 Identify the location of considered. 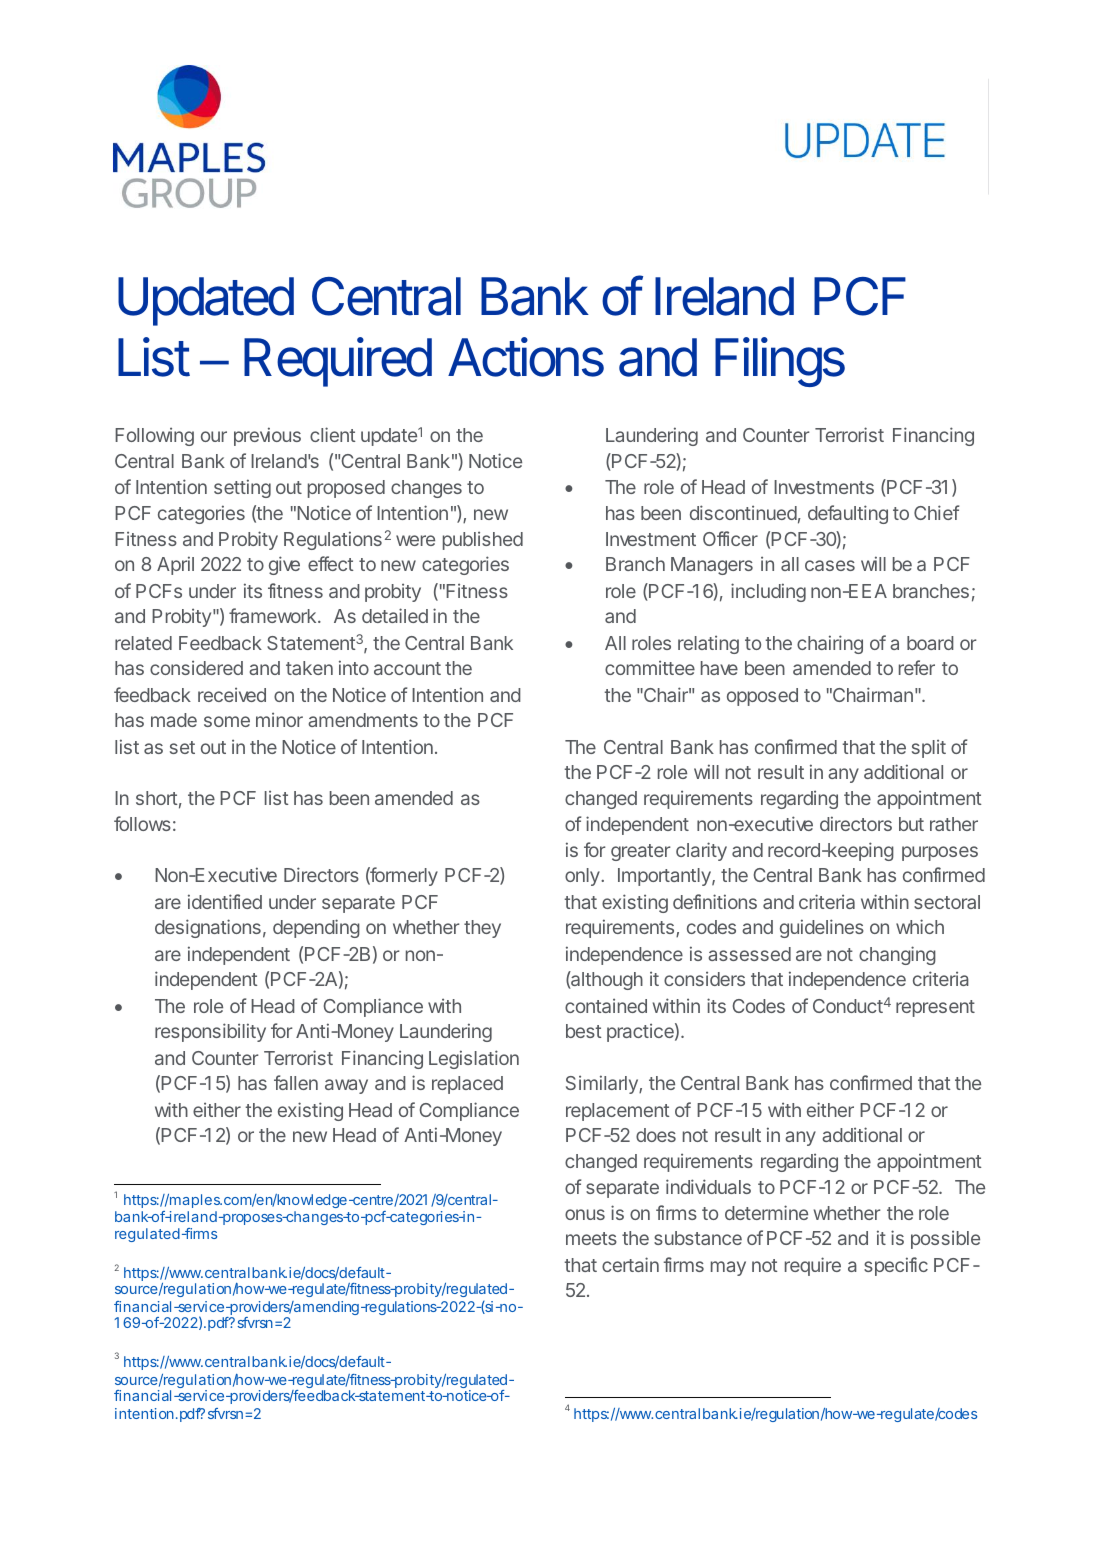
(196, 667).
